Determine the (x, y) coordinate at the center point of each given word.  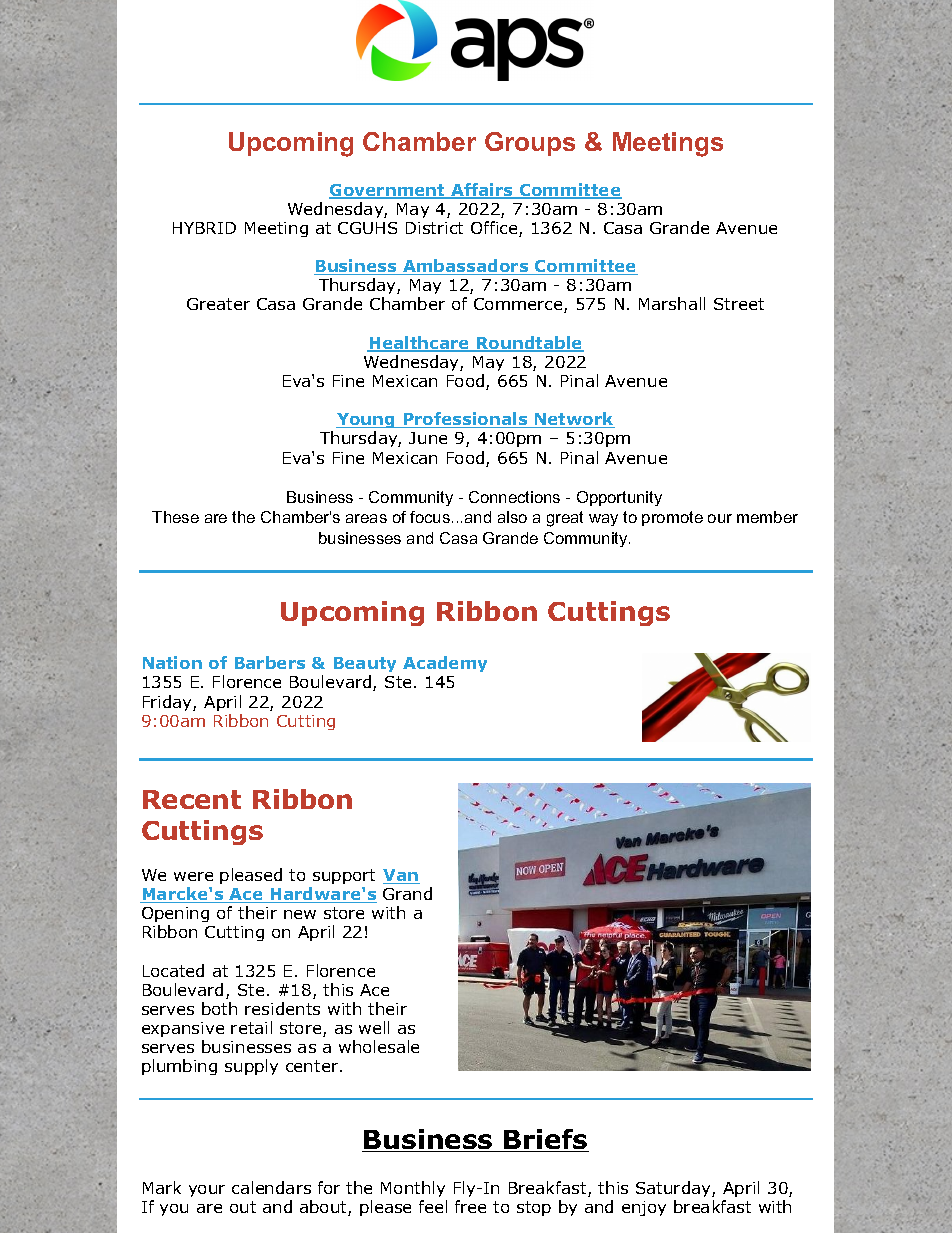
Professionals (465, 420)
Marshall (672, 303)
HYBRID (204, 228)
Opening (175, 916)
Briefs (545, 1140)
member (767, 517)
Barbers (270, 662)
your (207, 1191)
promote (672, 518)
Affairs (482, 191)
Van (401, 876)
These (175, 517)
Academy (445, 664)
